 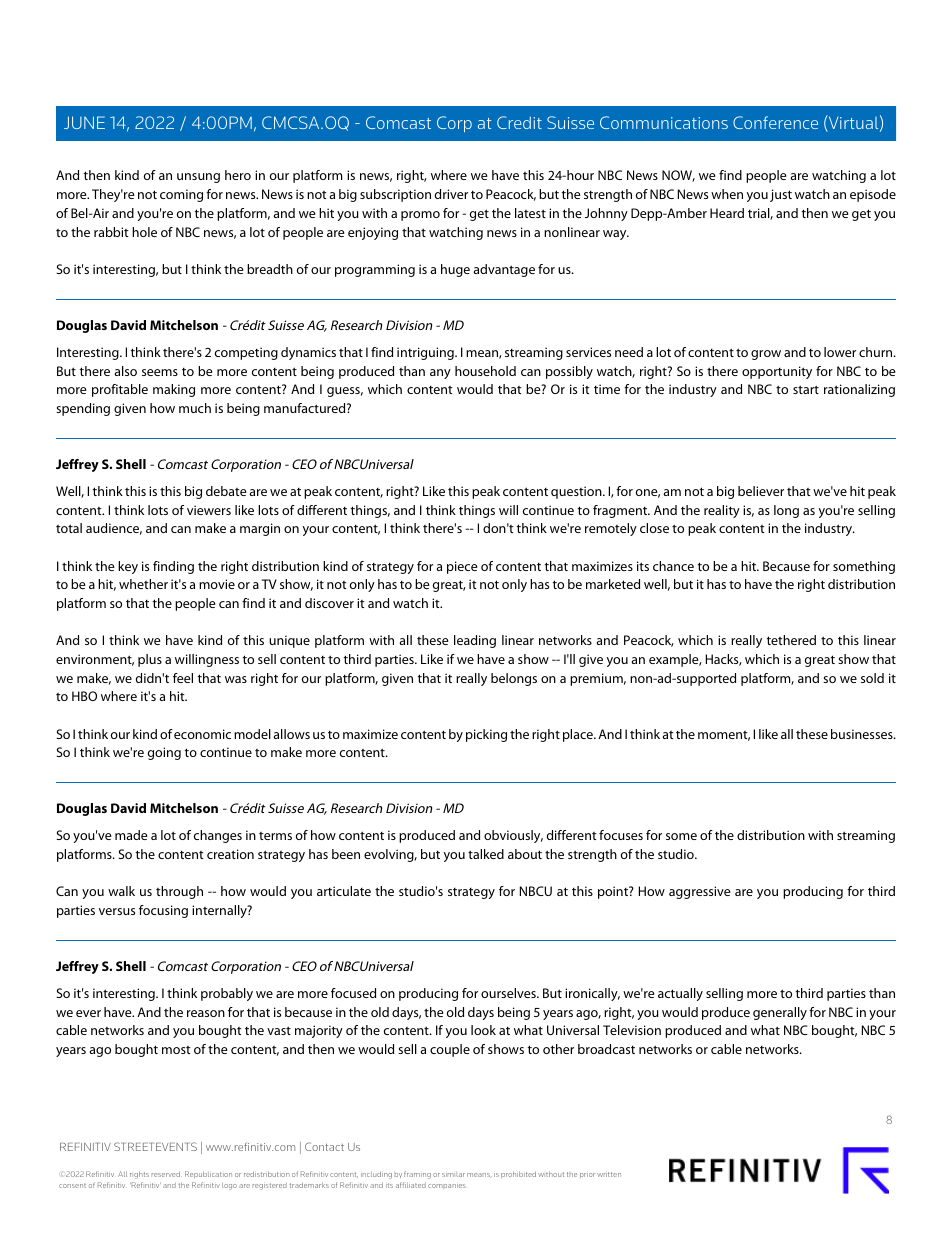 I want to click on question, so click(x=577, y=492).
